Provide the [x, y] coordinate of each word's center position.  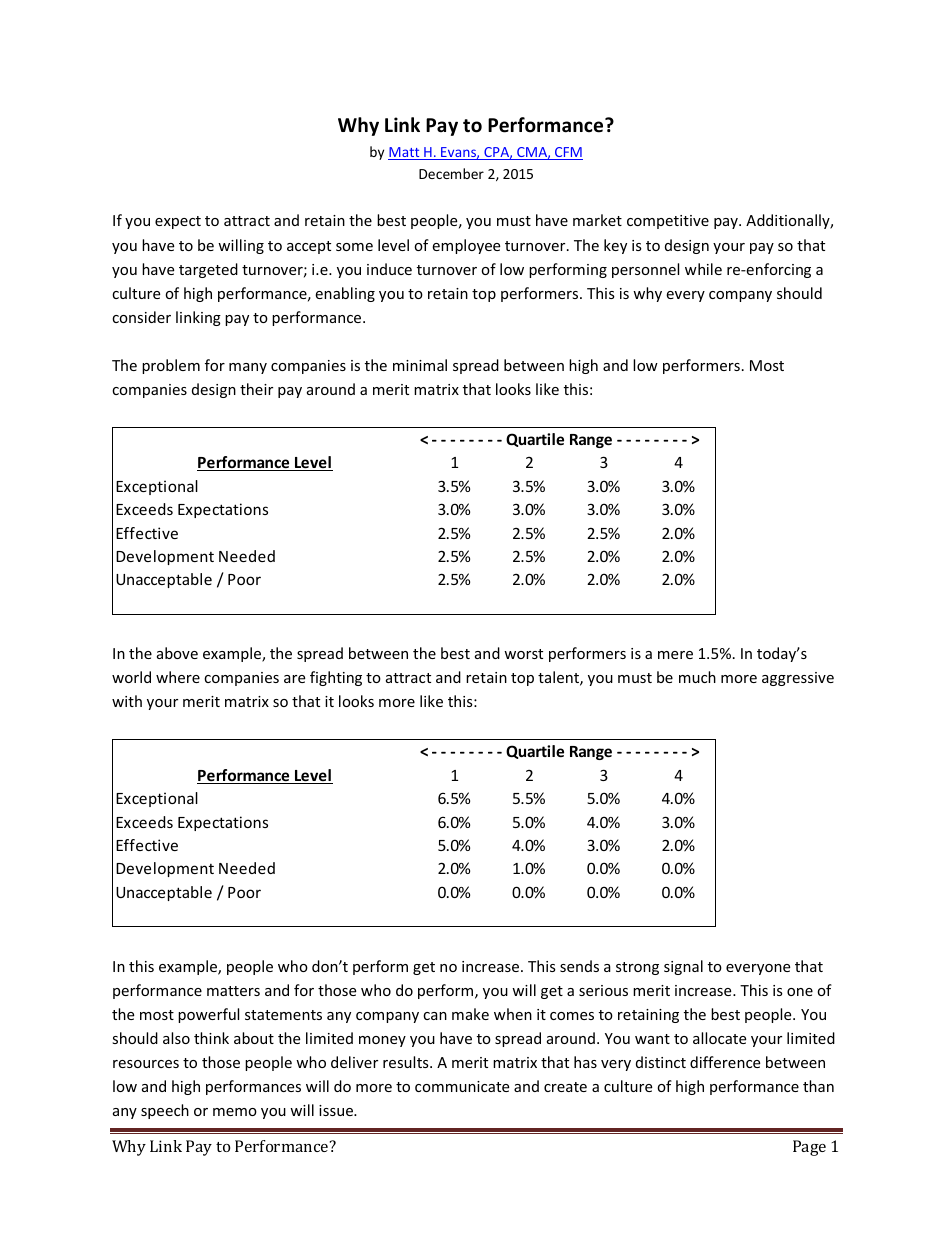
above [177, 653]
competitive [668, 222]
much [697, 677]
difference [725, 1062]
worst [523, 654]
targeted [208, 270]
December [451, 173]
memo [235, 1112]
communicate [462, 1086]
